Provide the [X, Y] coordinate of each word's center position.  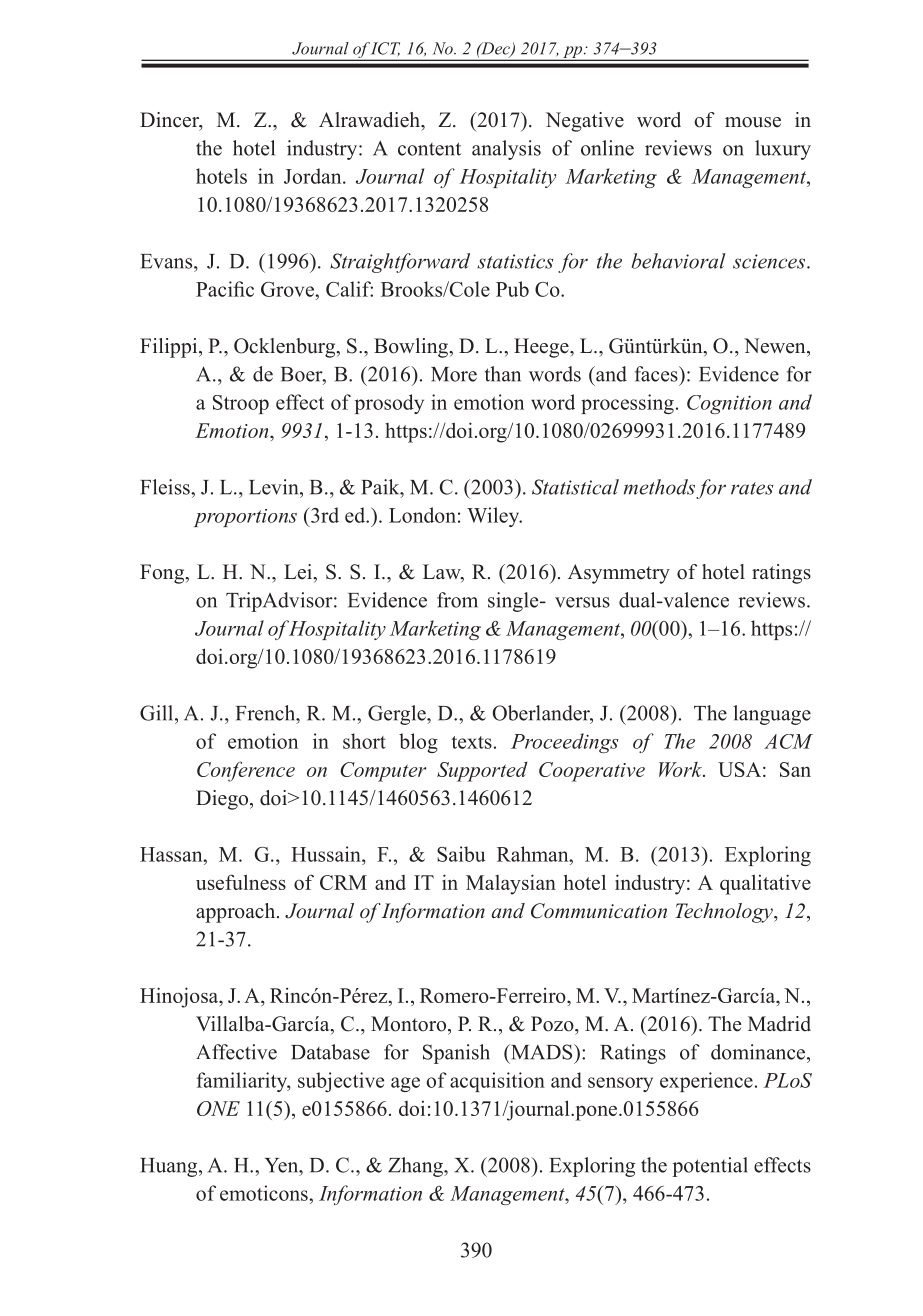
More [454, 374]
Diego [223, 800]
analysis [506, 150]
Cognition [729, 404]
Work [682, 769]
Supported [482, 772]
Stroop [241, 404]
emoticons [265, 1193]
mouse [753, 122]
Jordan [314, 176]
